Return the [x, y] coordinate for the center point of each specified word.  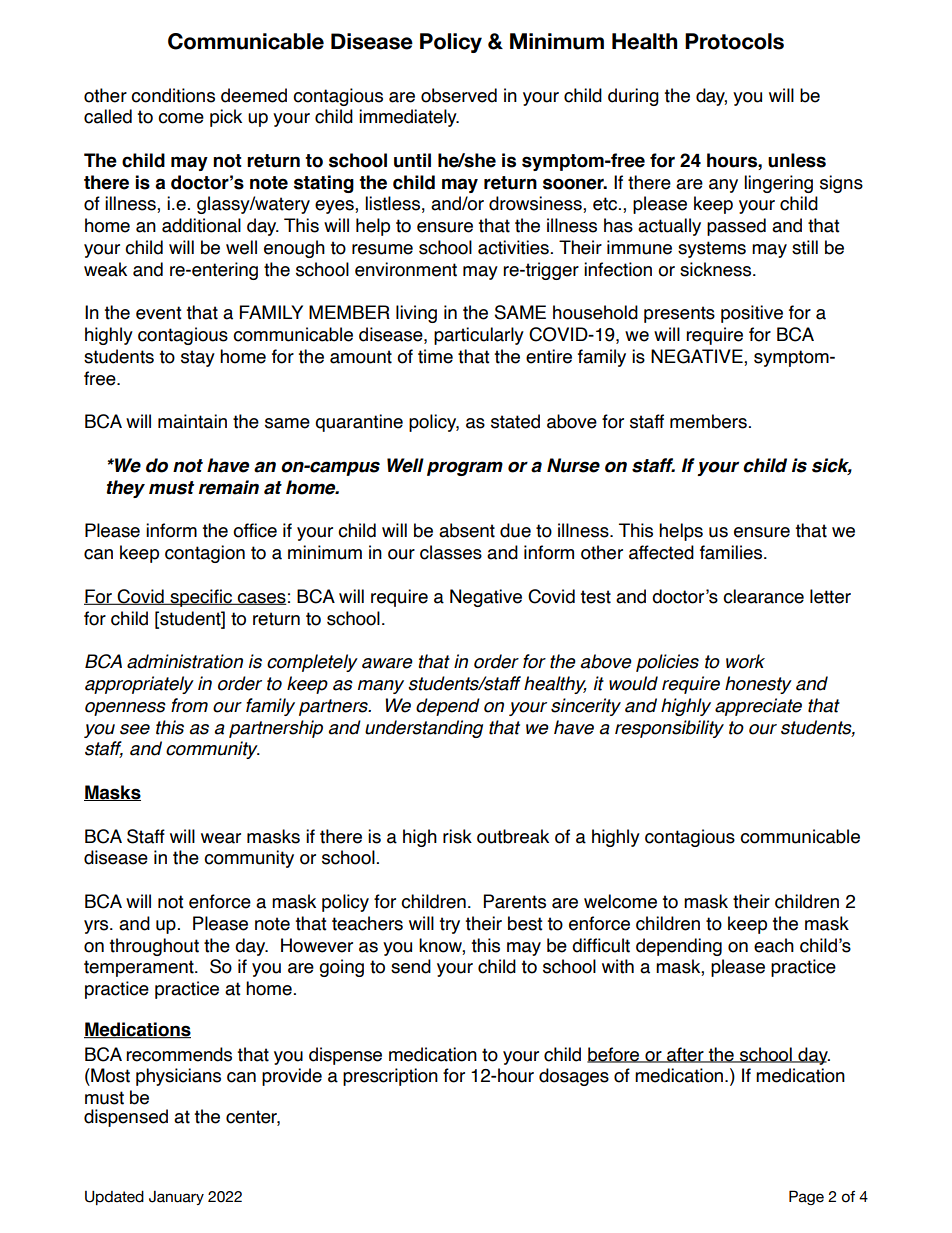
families [732, 552]
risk [457, 836]
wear [221, 838]
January [176, 1198]
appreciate [758, 707]
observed [459, 95]
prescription [390, 1077]
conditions [173, 95]
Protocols [734, 41]
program [465, 468]
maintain [192, 421]
